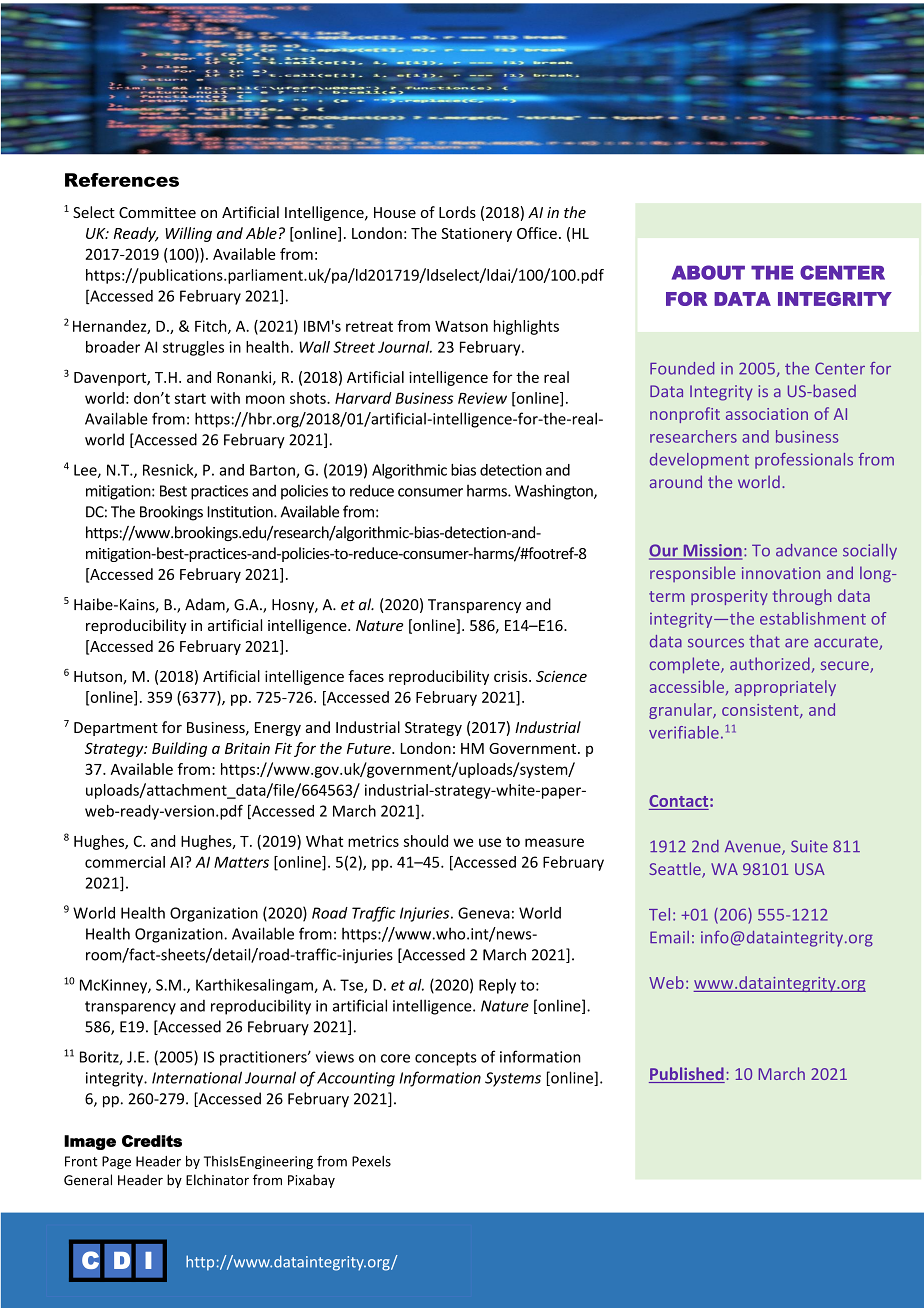 The height and width of the screenshot is (1308, 924). Describe the element at coordinates (708, 272) in the screenshot. I see `ABOUT` at that location.
